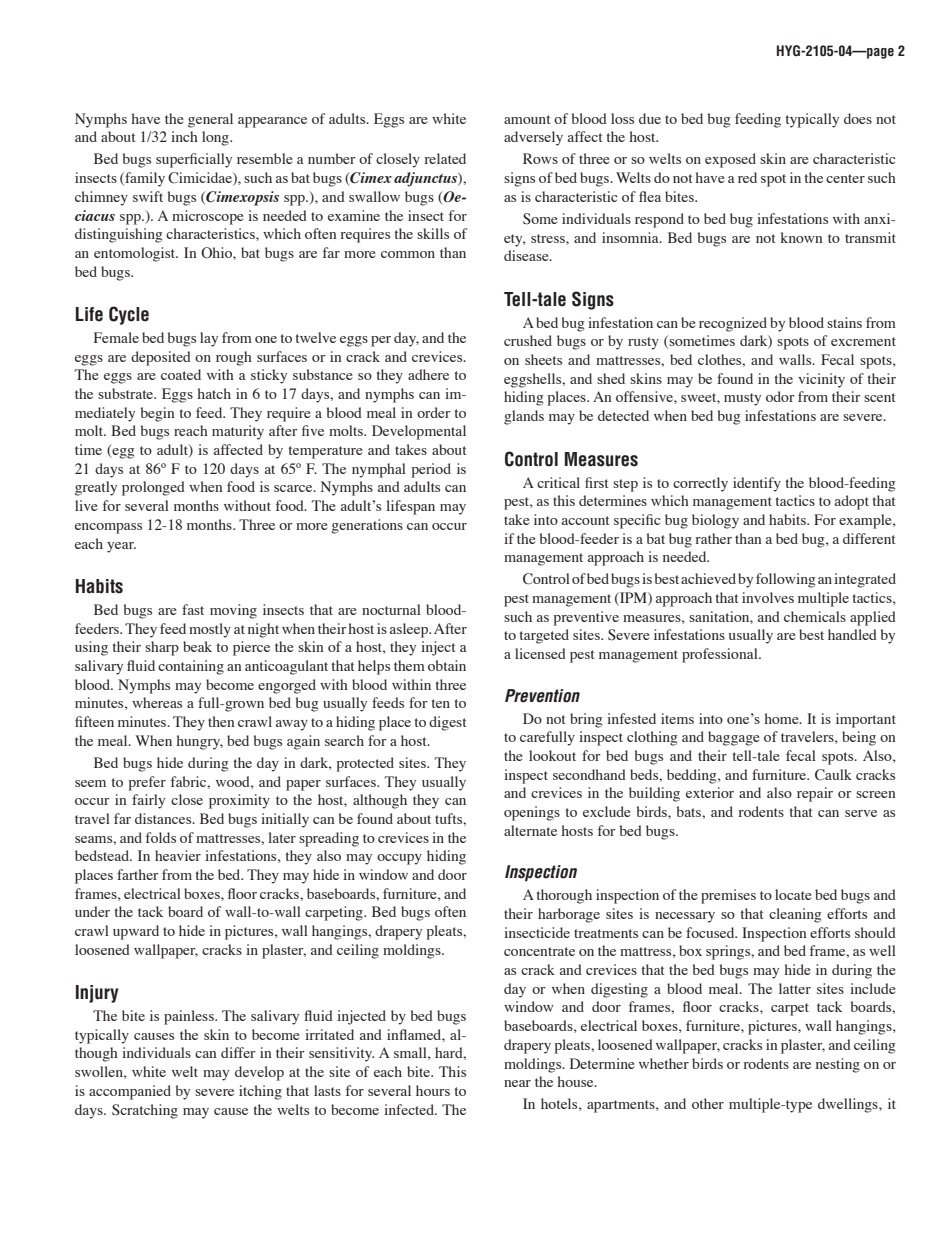 This document has width=952, height=1233. Describe the element at coordinates (544, 636) in the document. I see `targeted` at that location.
